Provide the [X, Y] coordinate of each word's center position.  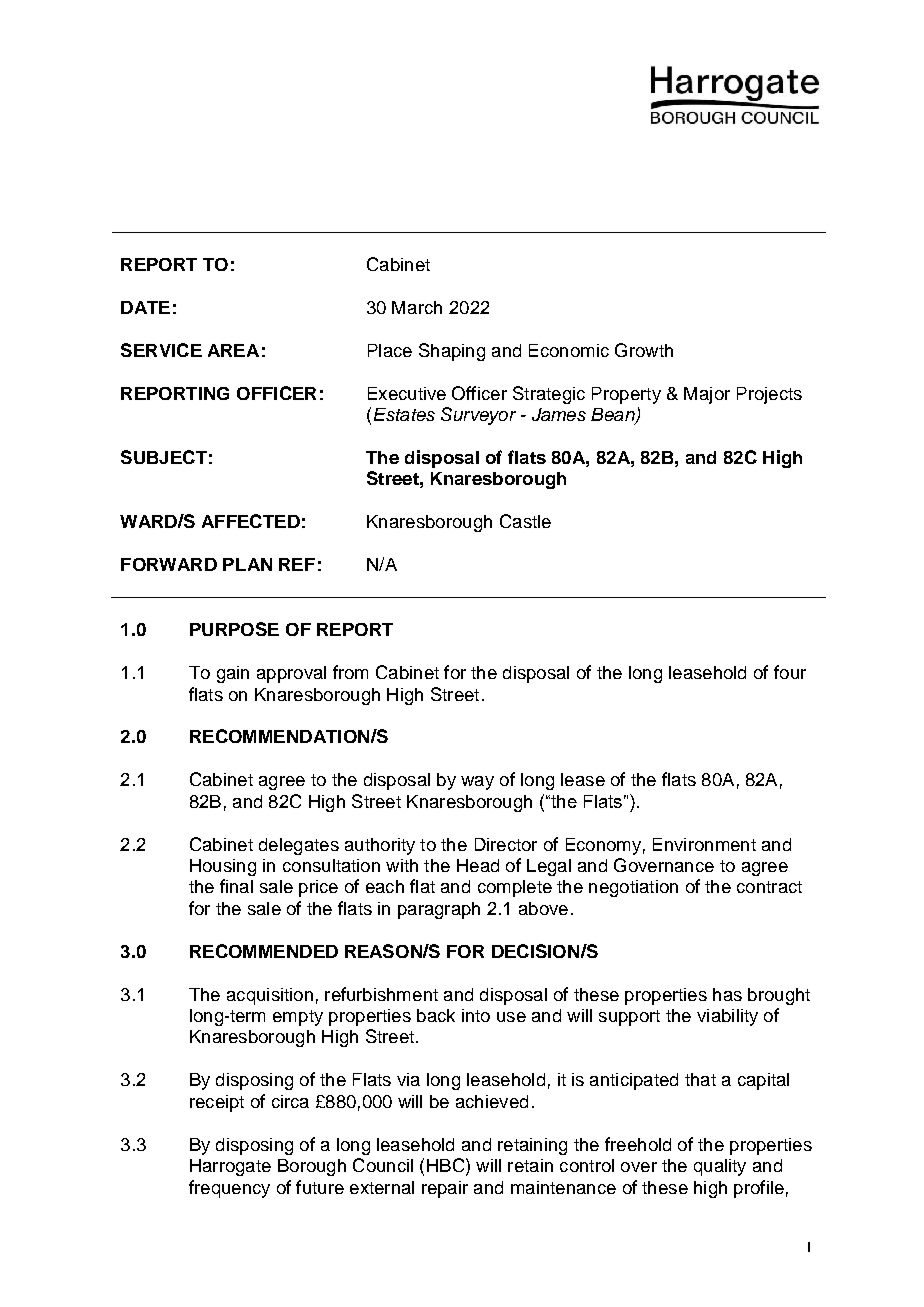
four [790, 672]
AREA [233, 350]
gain [233, 674]
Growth [644, 350]
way [477, 783]
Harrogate [230, 1167]
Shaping [452, 352]
